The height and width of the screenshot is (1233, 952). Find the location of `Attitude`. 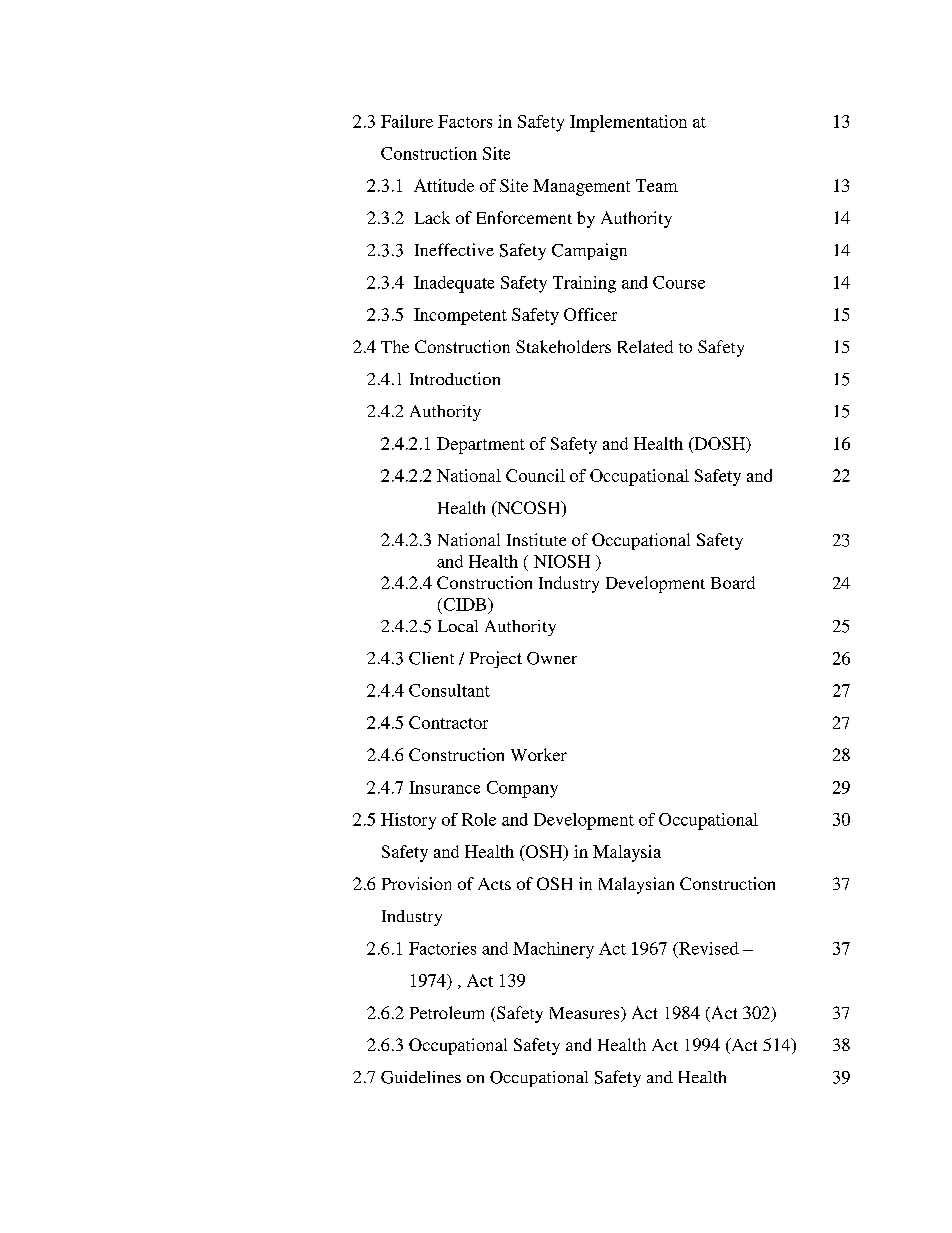

Attitude is located at coordinates (444, 185).
